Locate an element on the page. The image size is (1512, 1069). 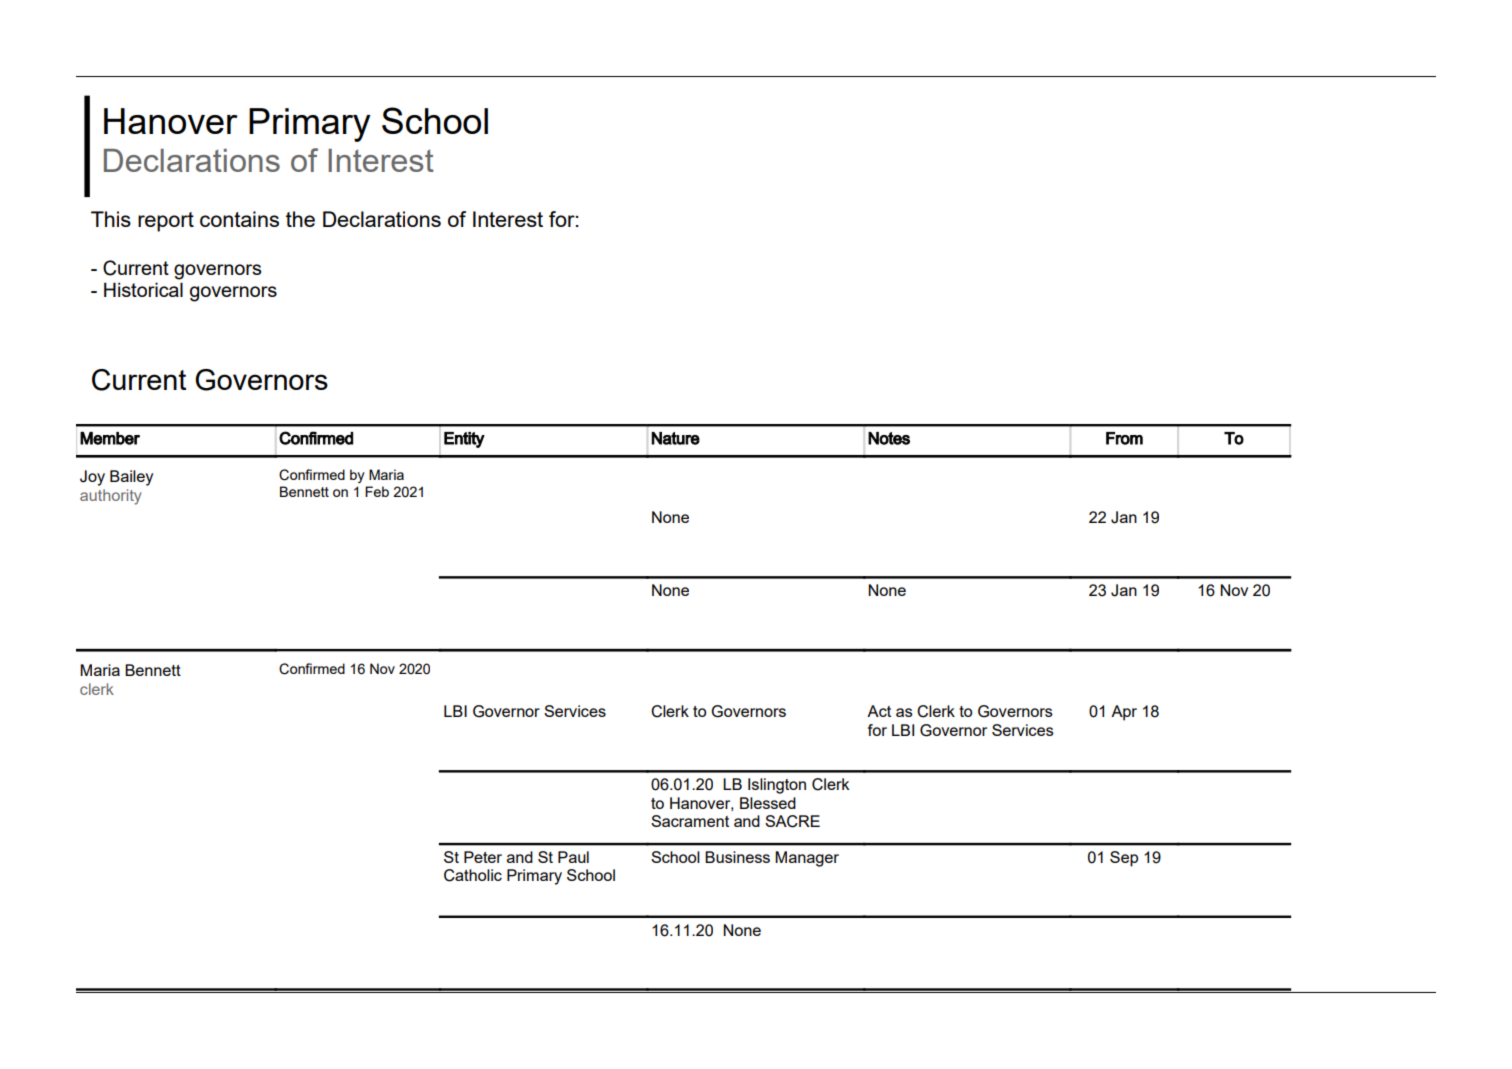
Apr is located at coordinates (1124, 713).
